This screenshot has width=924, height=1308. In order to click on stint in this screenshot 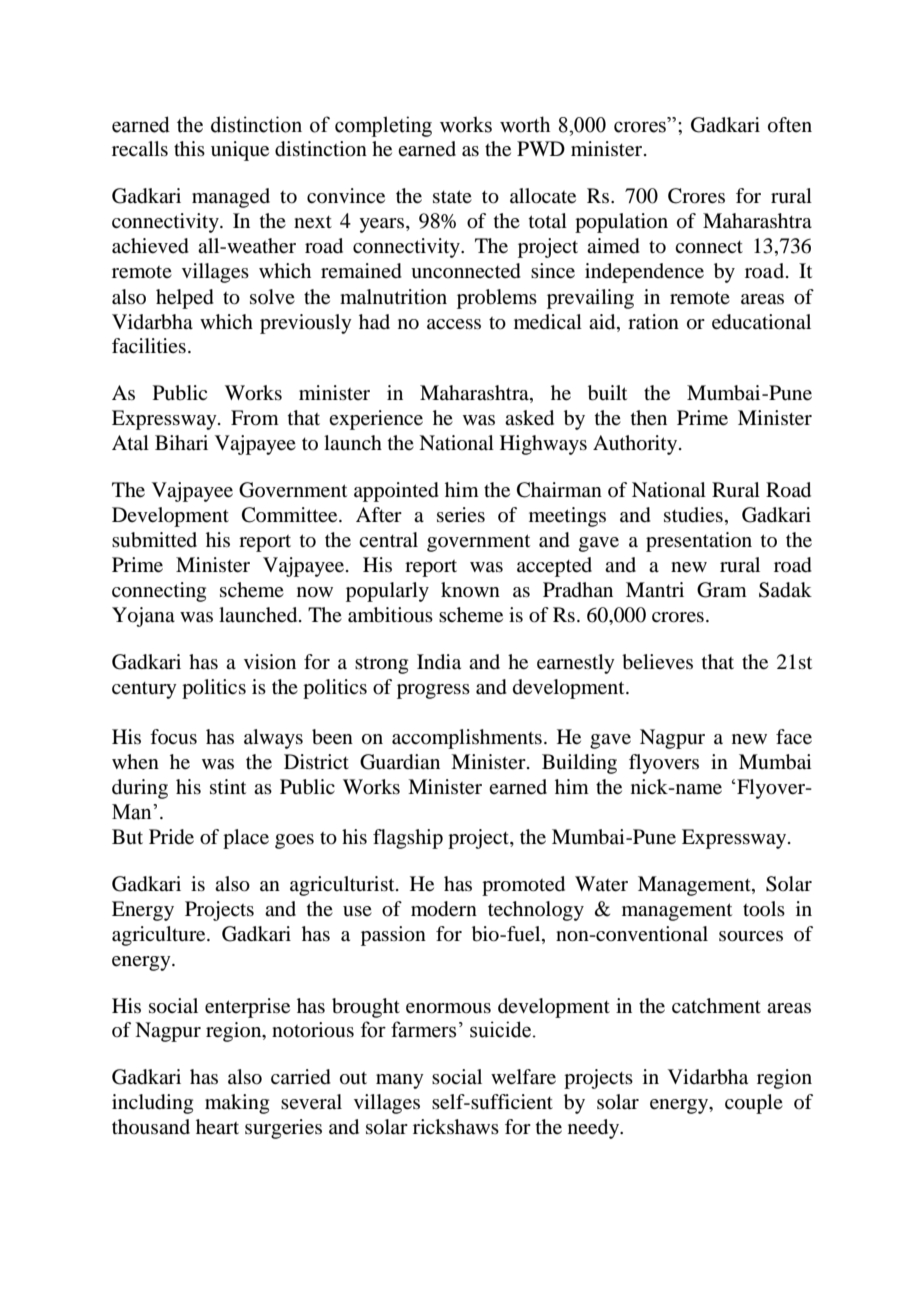, I will do `click(228, 786)`.
